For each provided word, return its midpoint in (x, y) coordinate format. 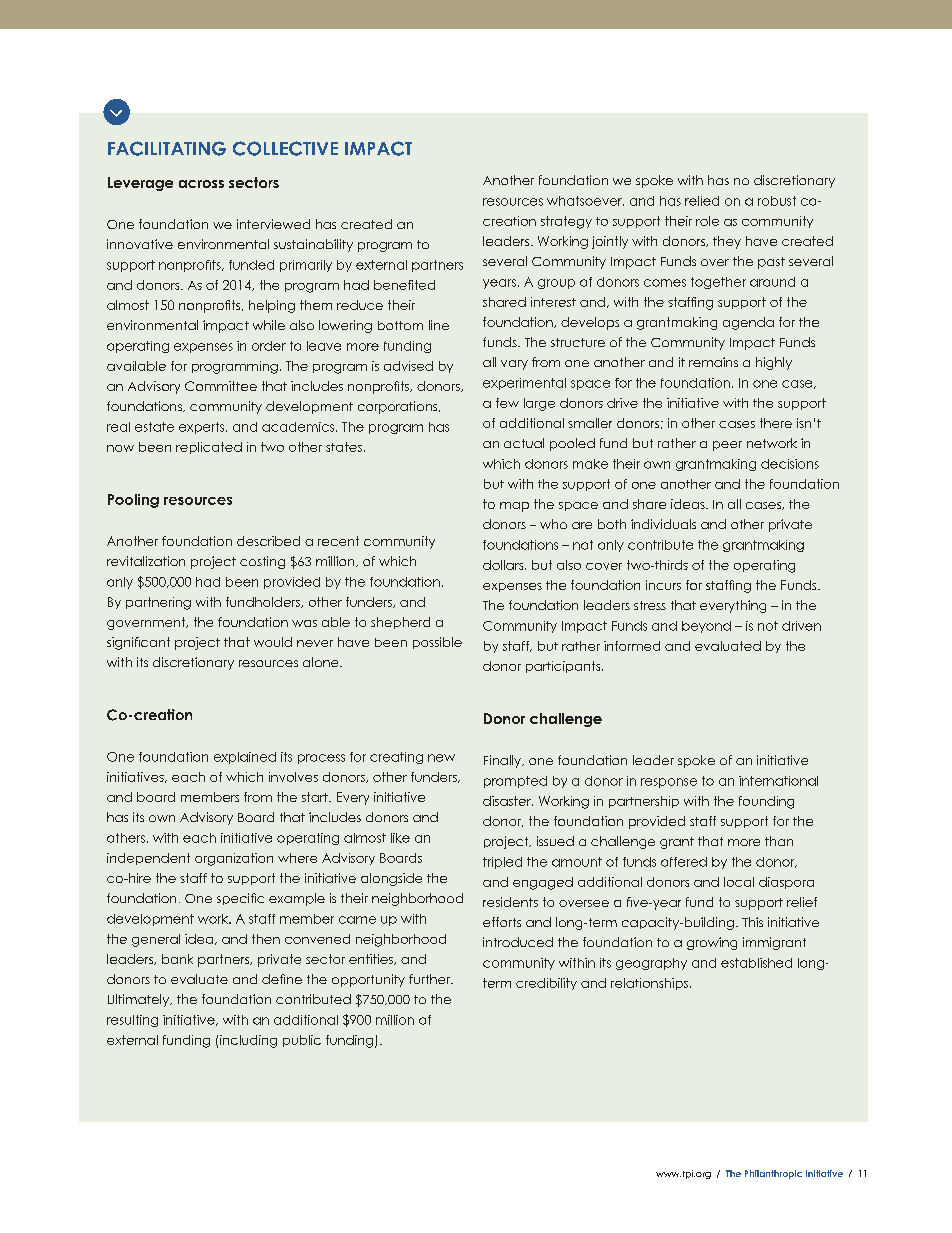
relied (702, 201)
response (669, 783)
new (441, 758)
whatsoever (585, 201)
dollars (504, 565)
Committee (221, 386)
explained (245, 758)
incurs (663, 585)
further (431, 979)
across (201, 184)
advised (408, 366)
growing (712, 943)
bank (177, 959)
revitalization (146, 561)
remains (713, 362)
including (248, 1041)
